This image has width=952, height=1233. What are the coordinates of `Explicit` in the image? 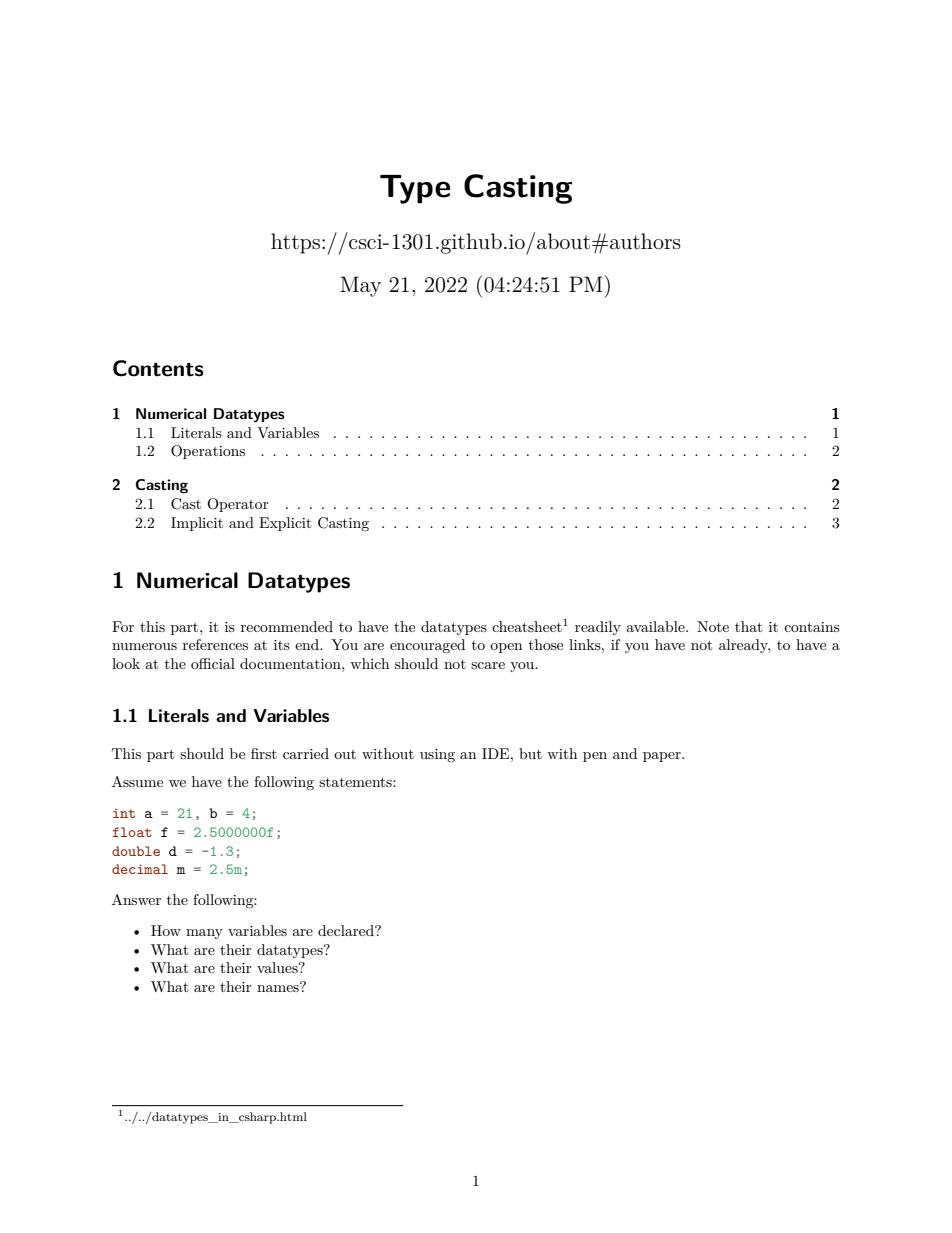 It's located at (285, 524).
